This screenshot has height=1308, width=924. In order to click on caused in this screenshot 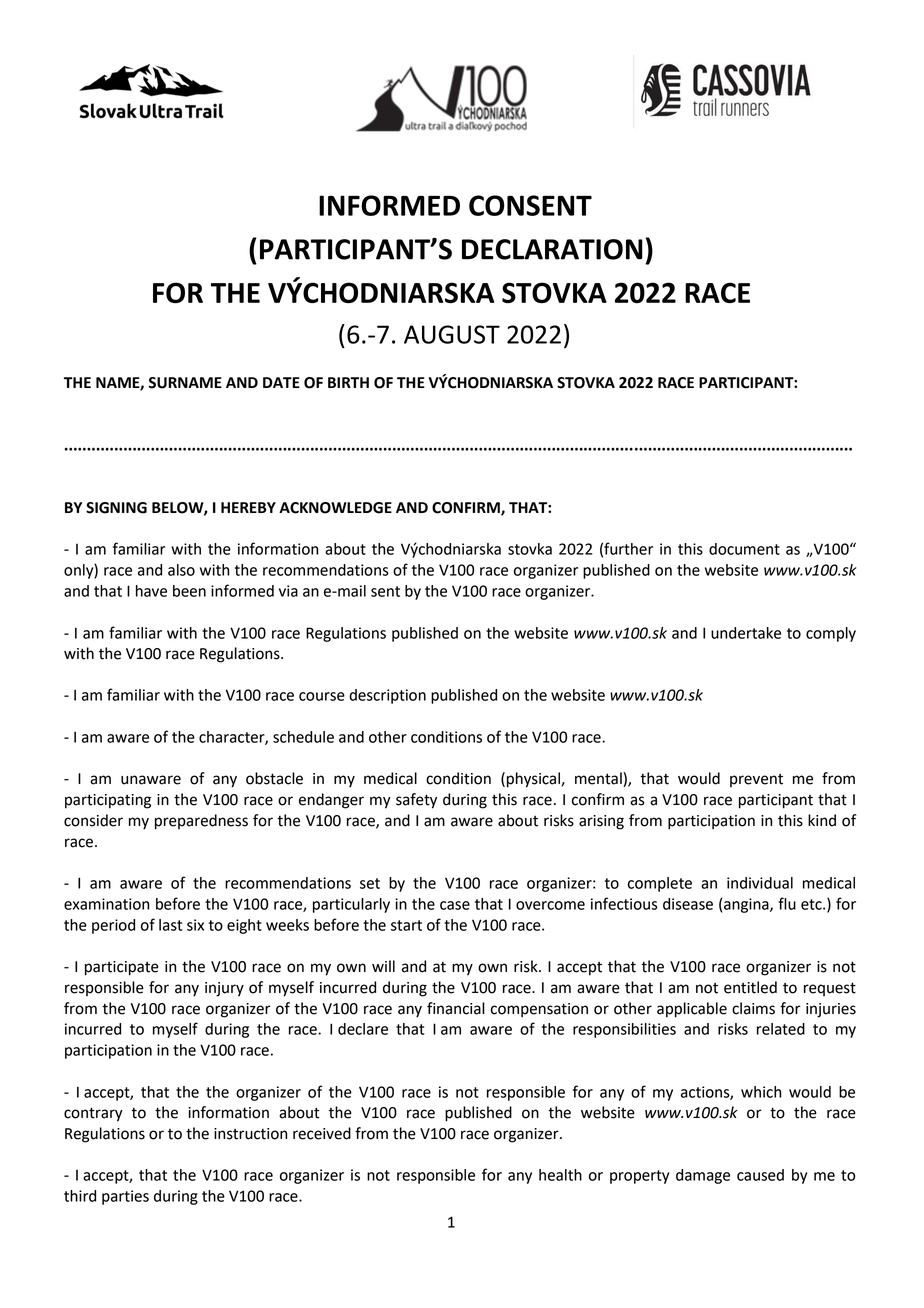, I will do `click(760, 1175)`.
